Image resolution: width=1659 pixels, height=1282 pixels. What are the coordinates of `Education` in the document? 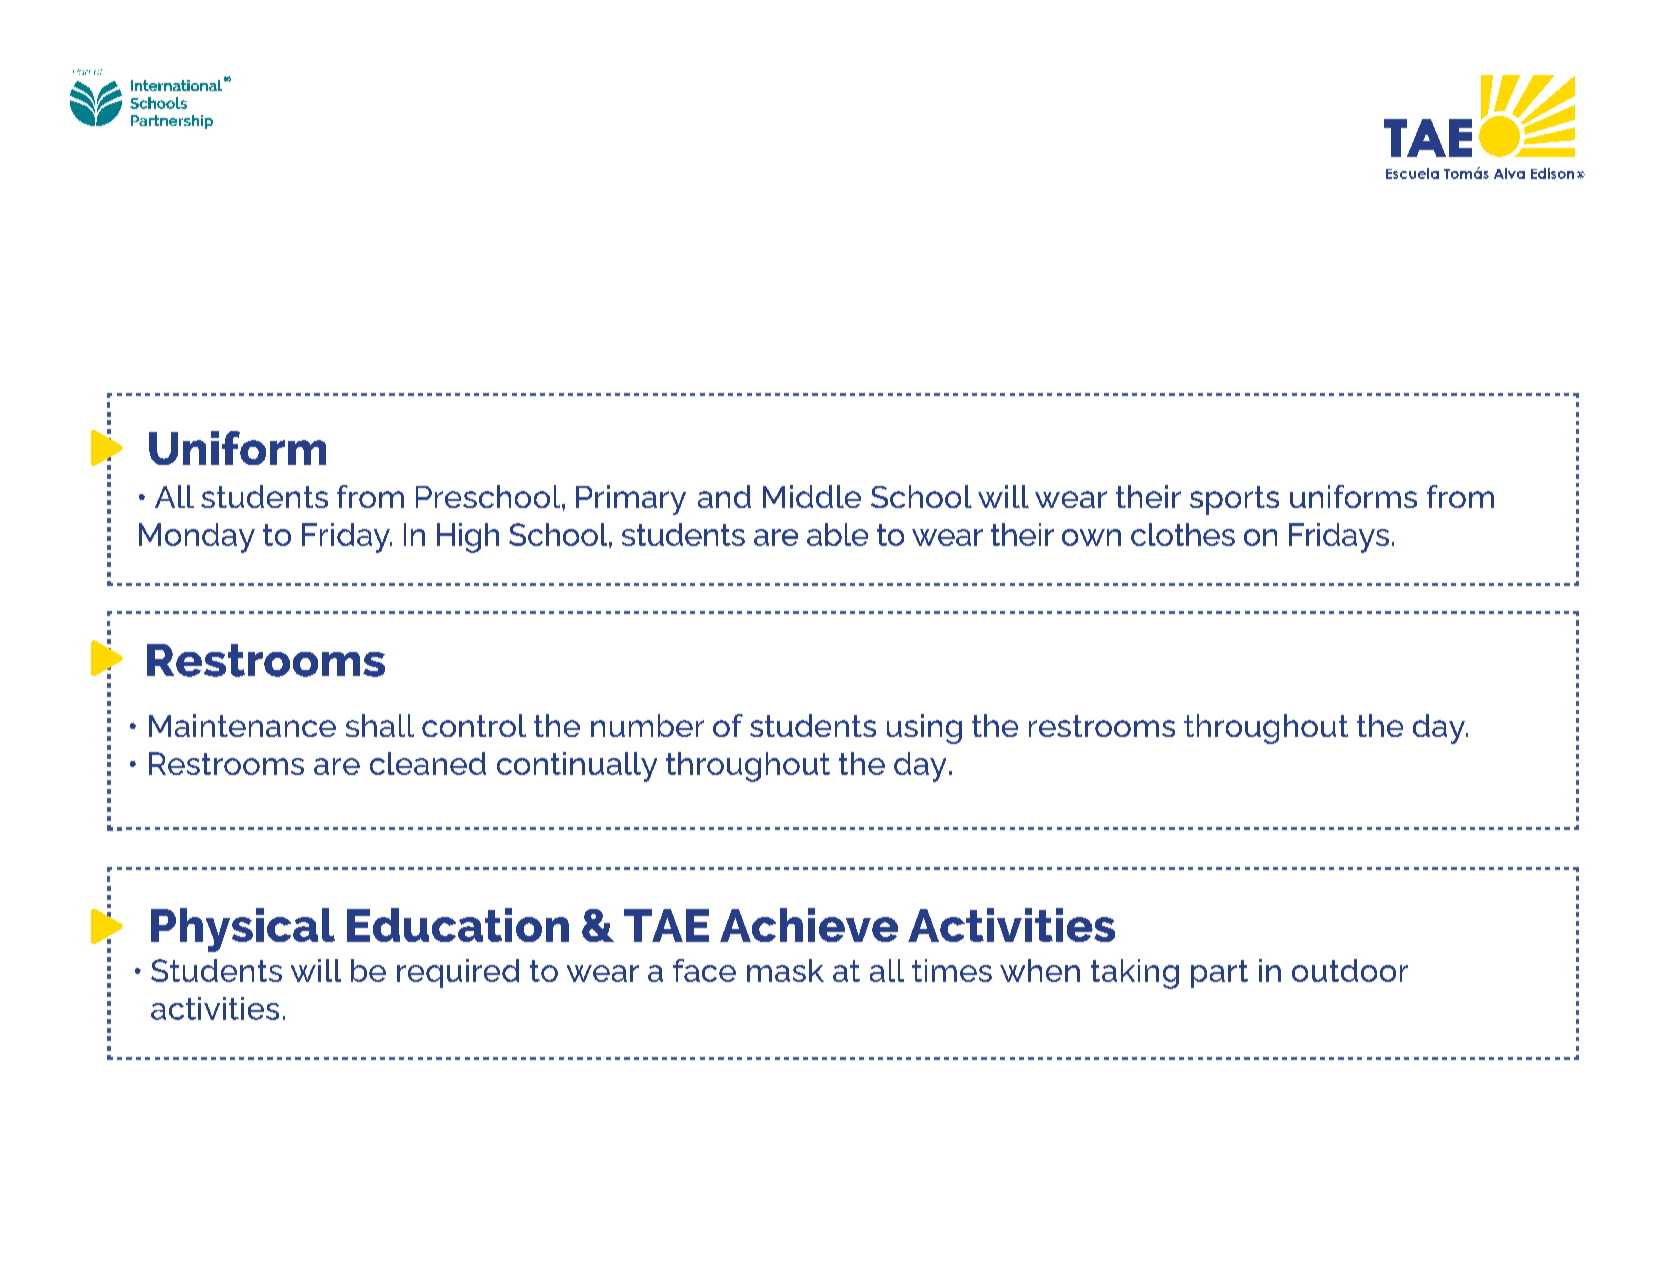 It's located at (458, 925).
